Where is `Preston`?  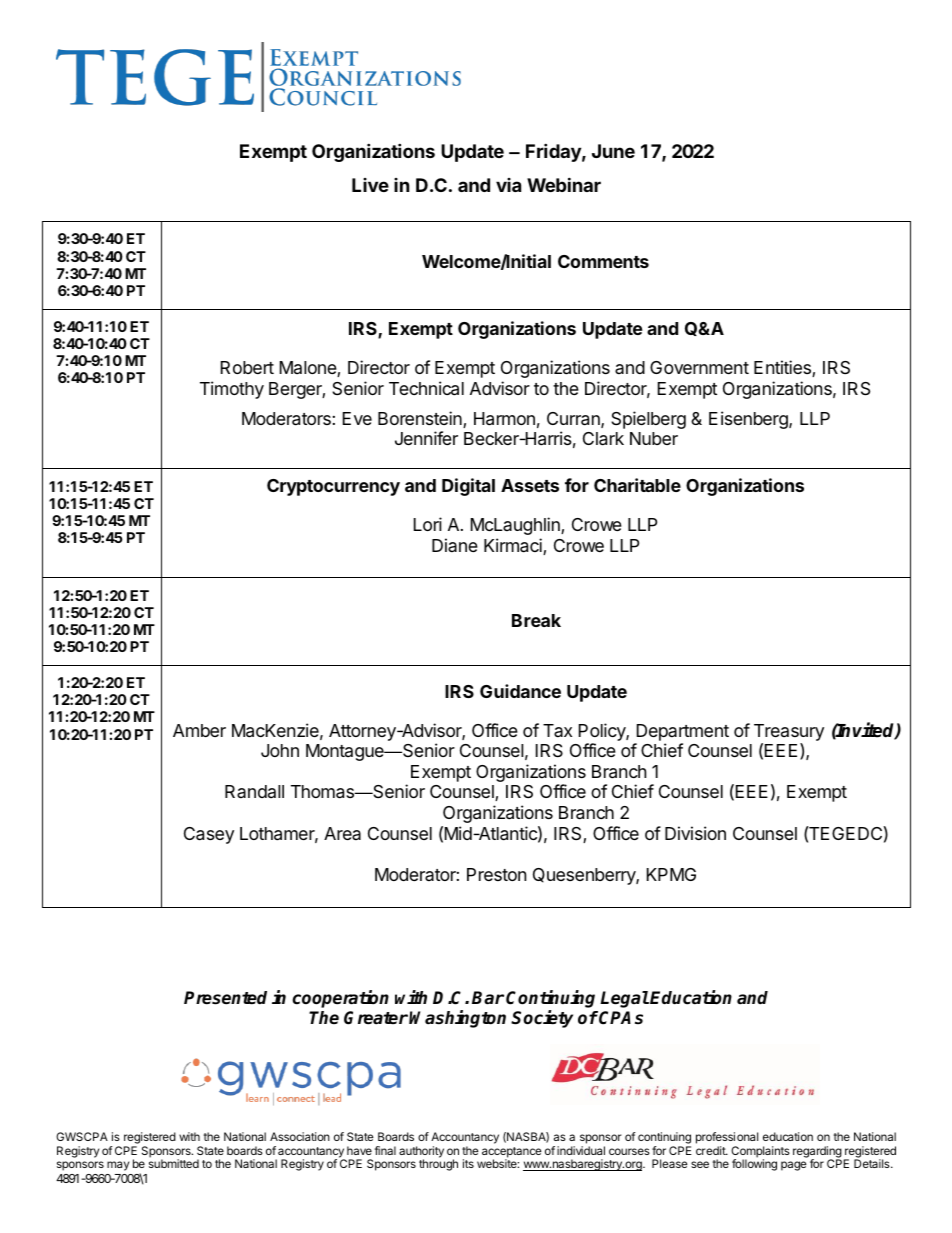
Preston is located at coordinates (496, 874).
